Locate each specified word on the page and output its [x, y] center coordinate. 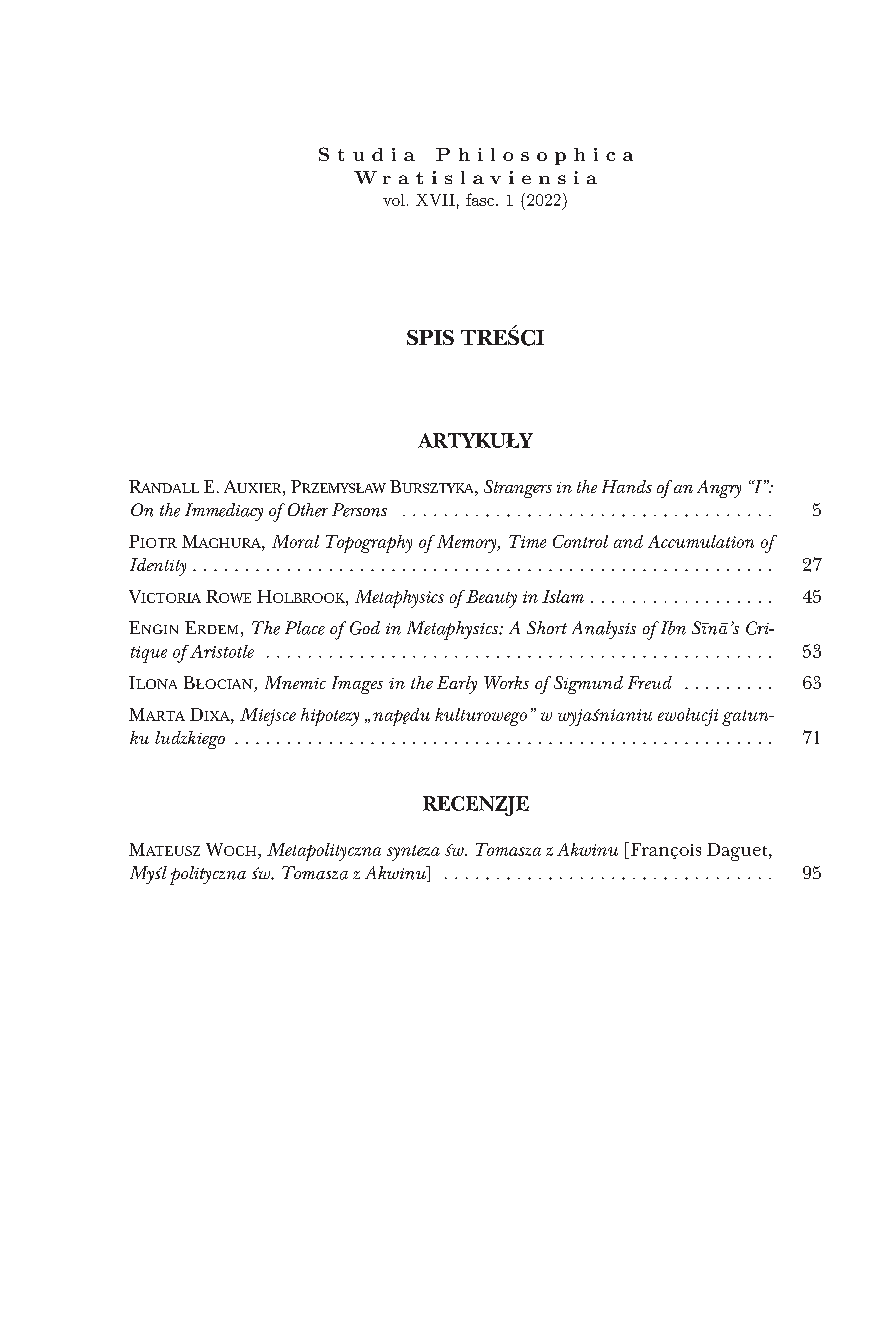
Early [457, 685]
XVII [435, 200]
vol [394, 200]
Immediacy [224, 512]
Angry [719, 489]
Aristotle [221, 651]
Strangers [518, 489]
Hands [627, 486]
